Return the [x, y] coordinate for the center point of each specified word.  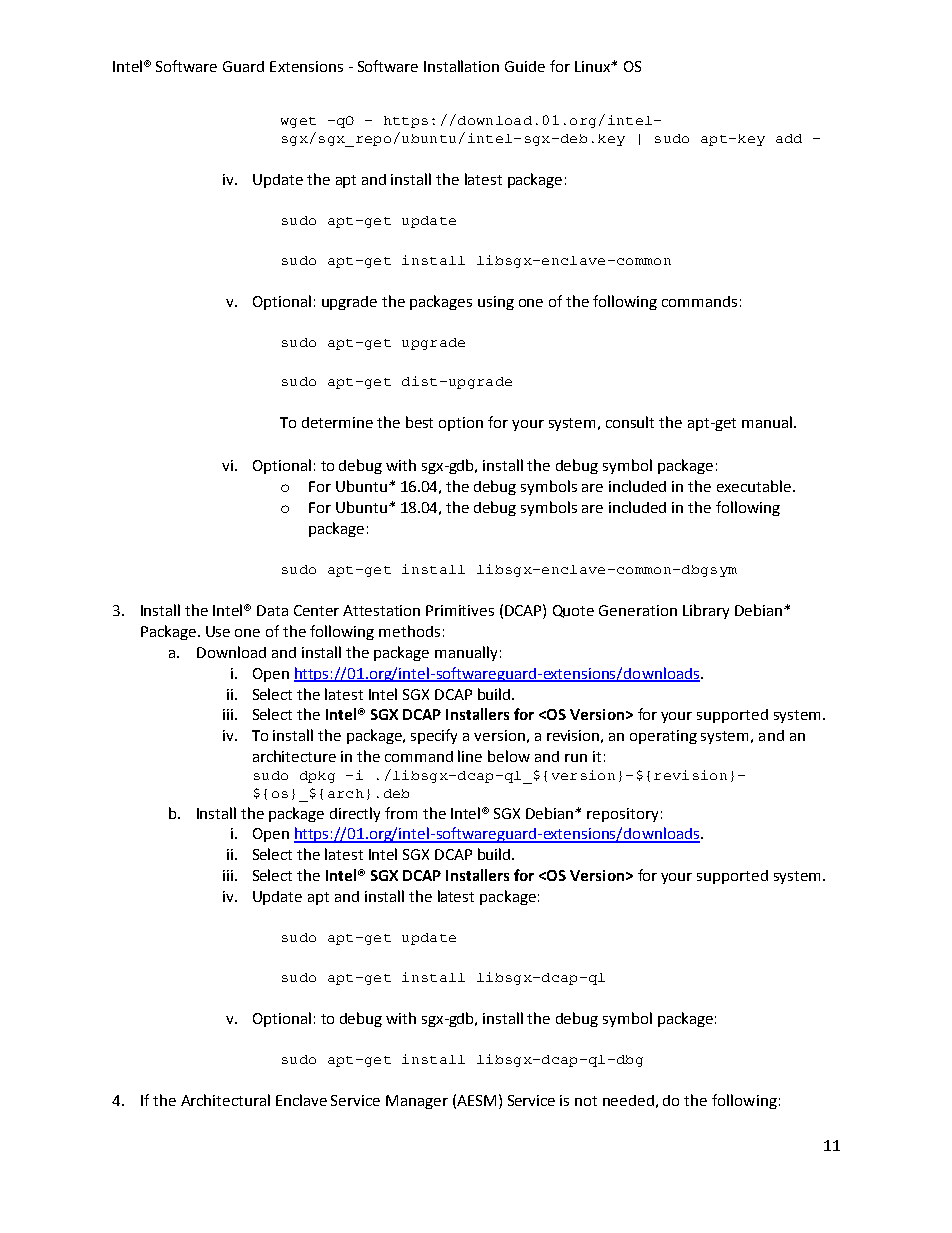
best [419, 422]
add [789, 138]
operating [663, 737]
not [586, 1101]
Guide [525, 66]
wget [298, 122]
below [509, 756]
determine [337, 422]
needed [628, 1100]
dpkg [317, 777]
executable [754, 486]
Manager [417, 1102]
